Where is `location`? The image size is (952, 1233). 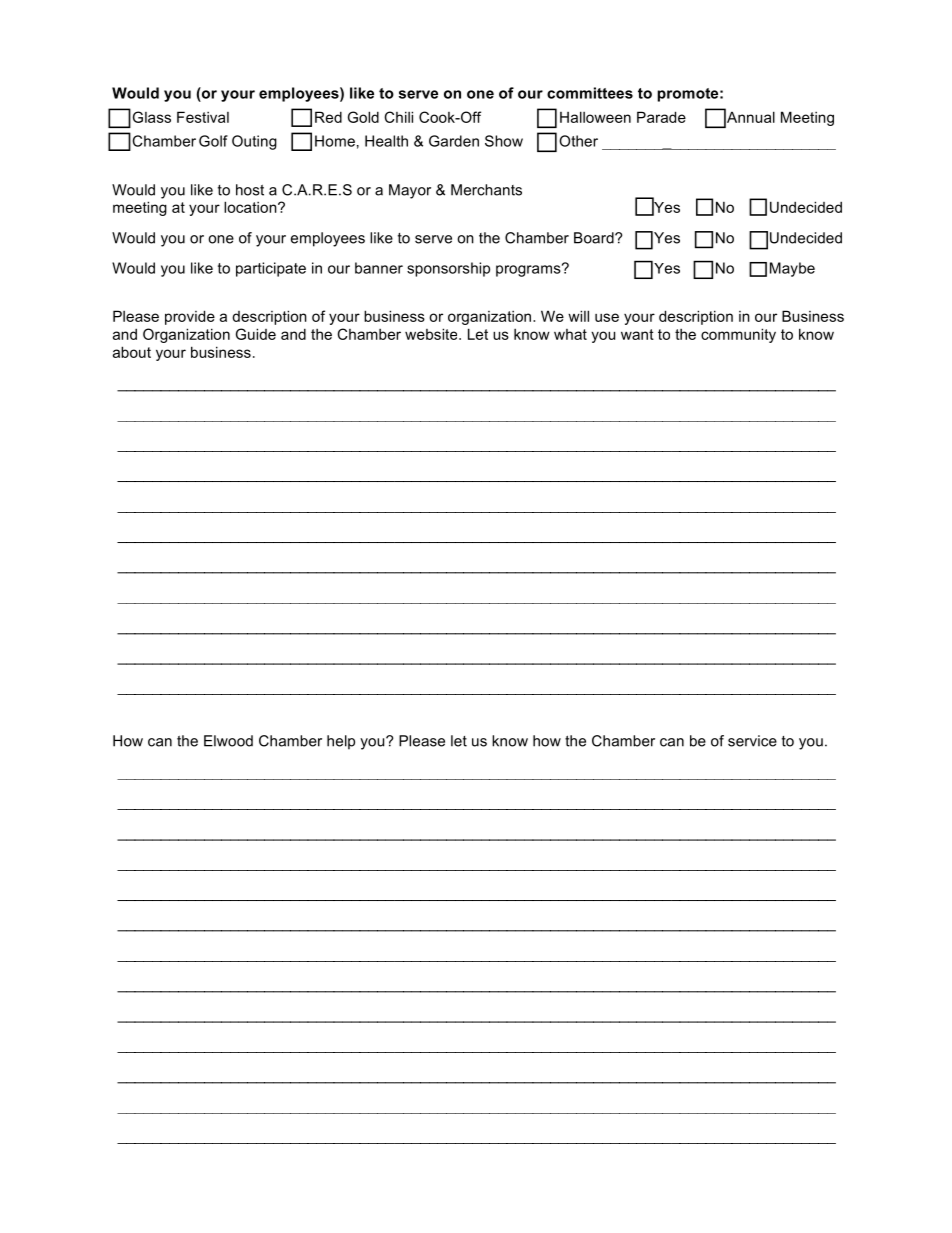 location is located at coordinates (251, 207).
